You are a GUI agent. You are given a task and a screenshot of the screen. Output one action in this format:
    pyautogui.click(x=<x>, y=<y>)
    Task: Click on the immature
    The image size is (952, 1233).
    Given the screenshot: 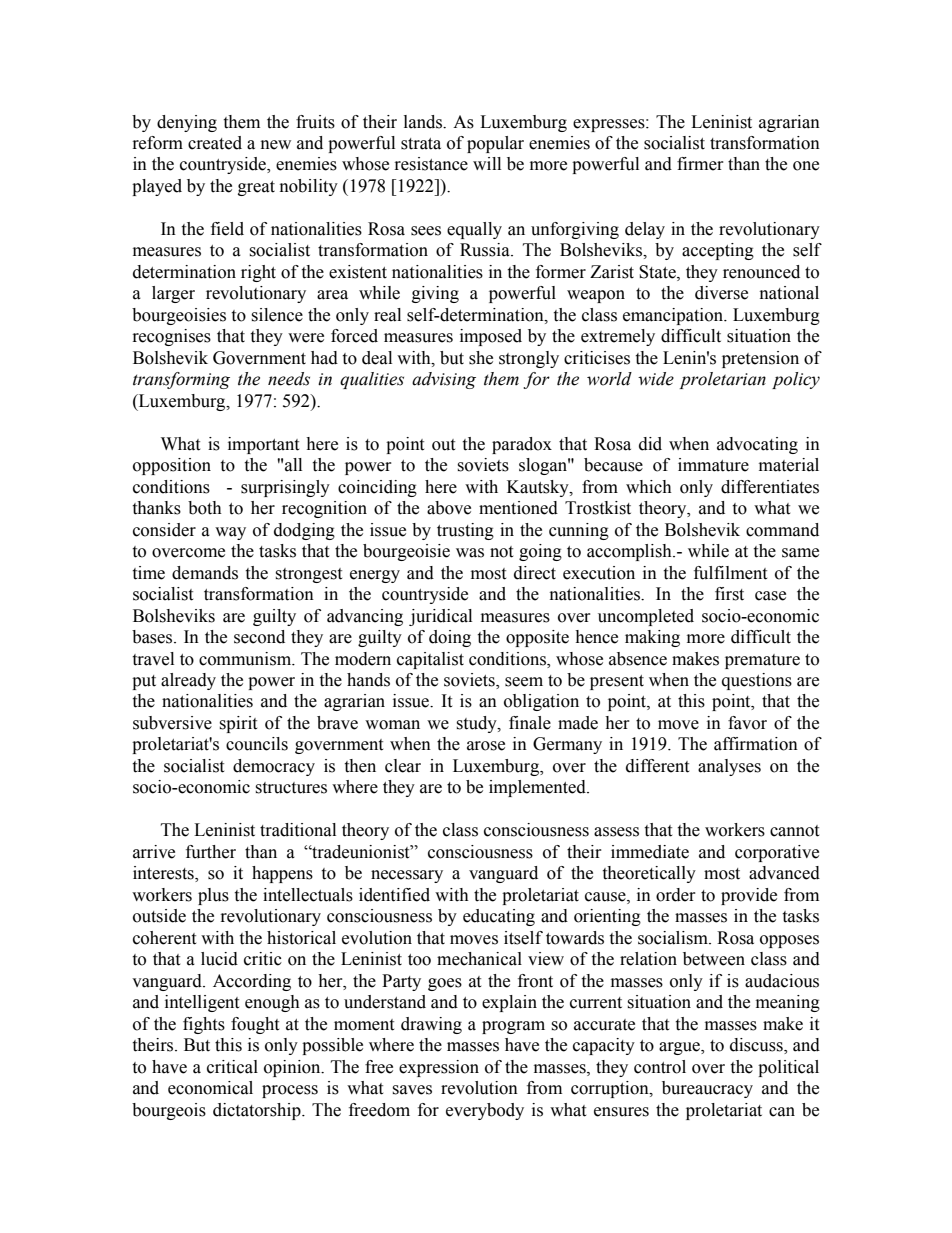 What is the action you would take?
    pyautogui.click(x=713, y=465)
